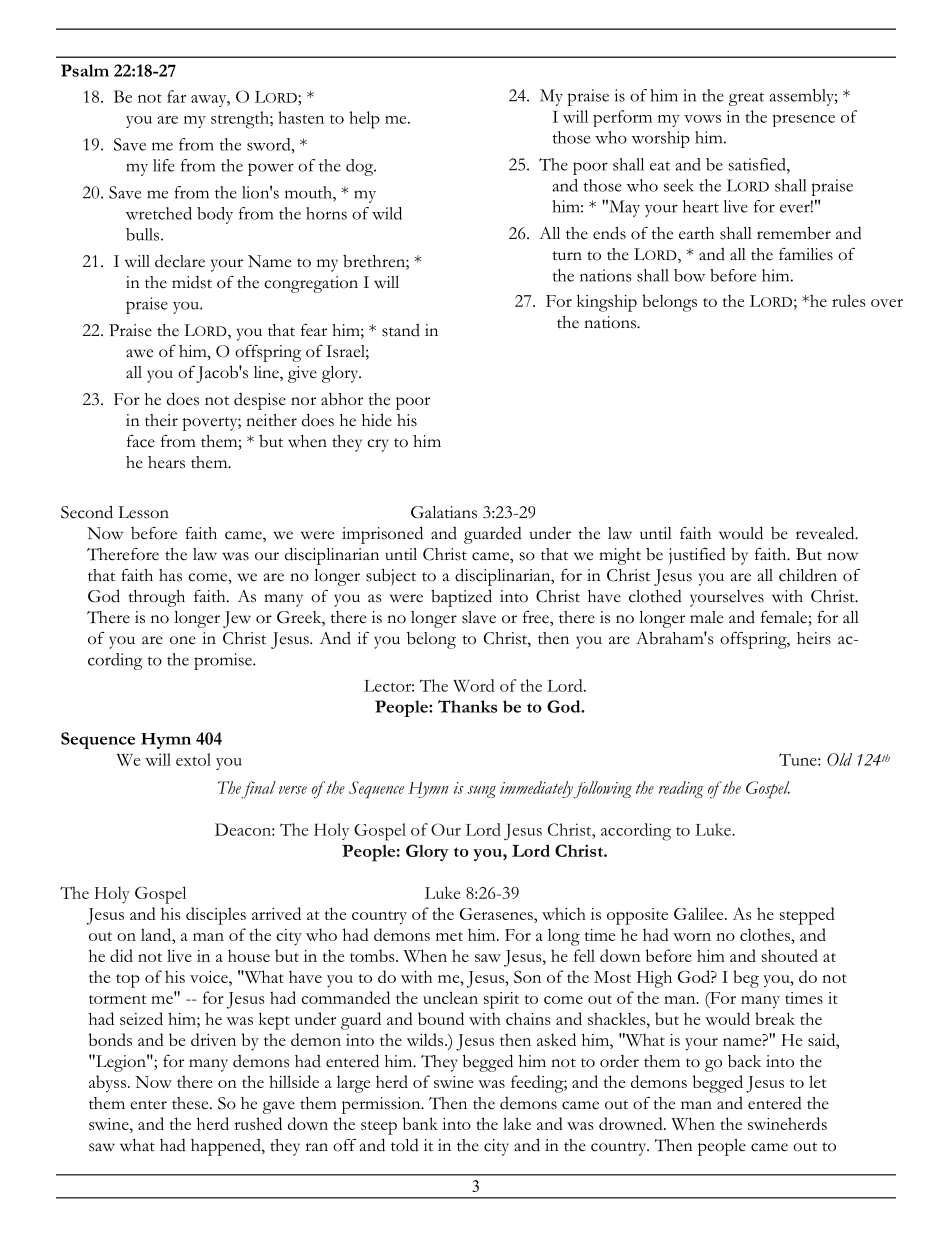 The height and width of the image is (1233, 952). I want to click on help, so click(364, 120).
